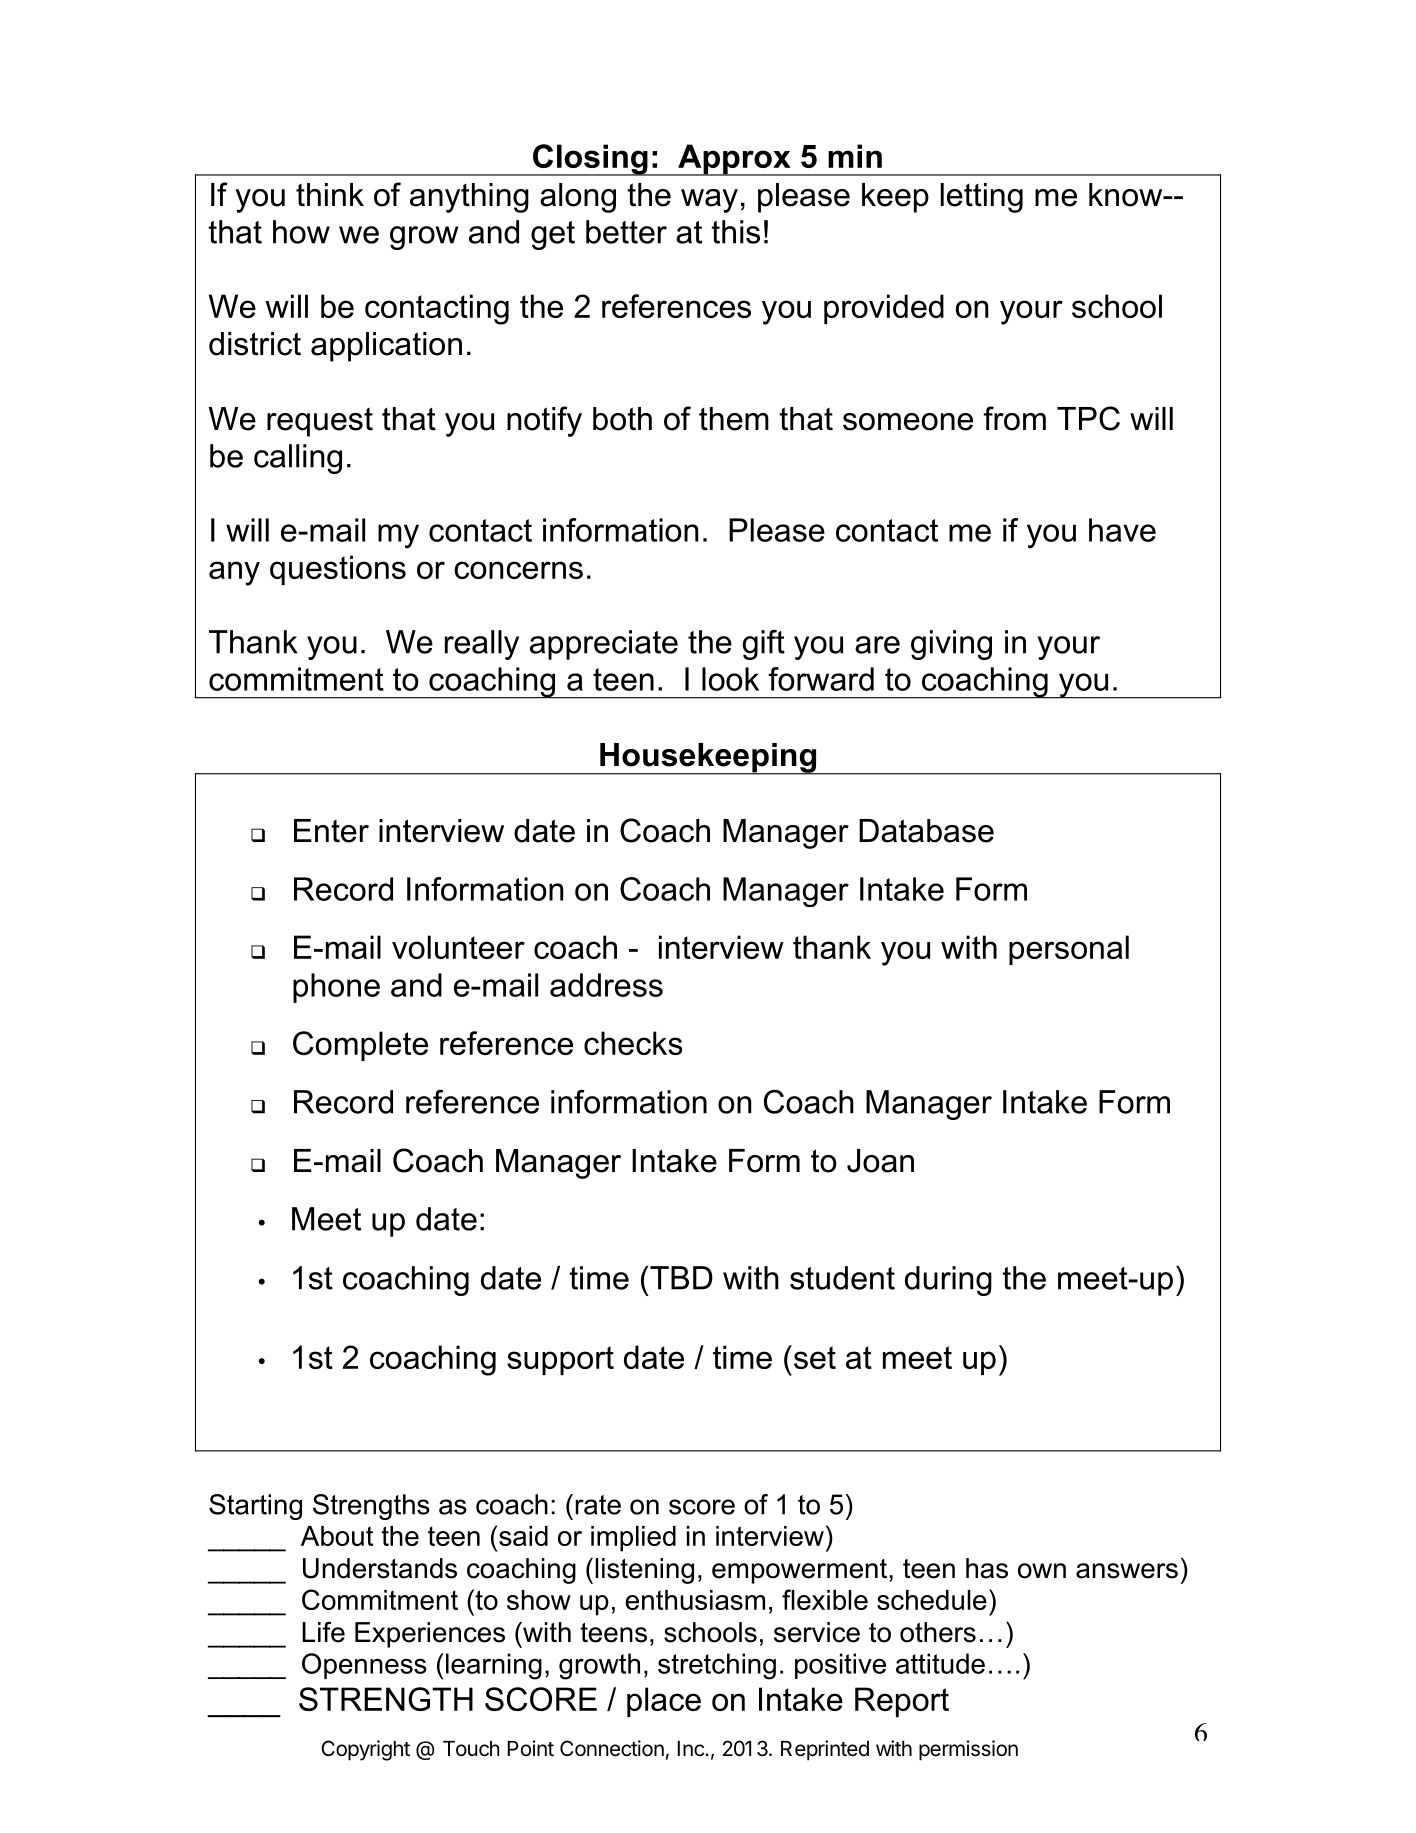 The width and height of the document is (1416, 1833). What do you see at coordinates (709, 201) in the document?
I see `way` at bounding box center [709, 201].
